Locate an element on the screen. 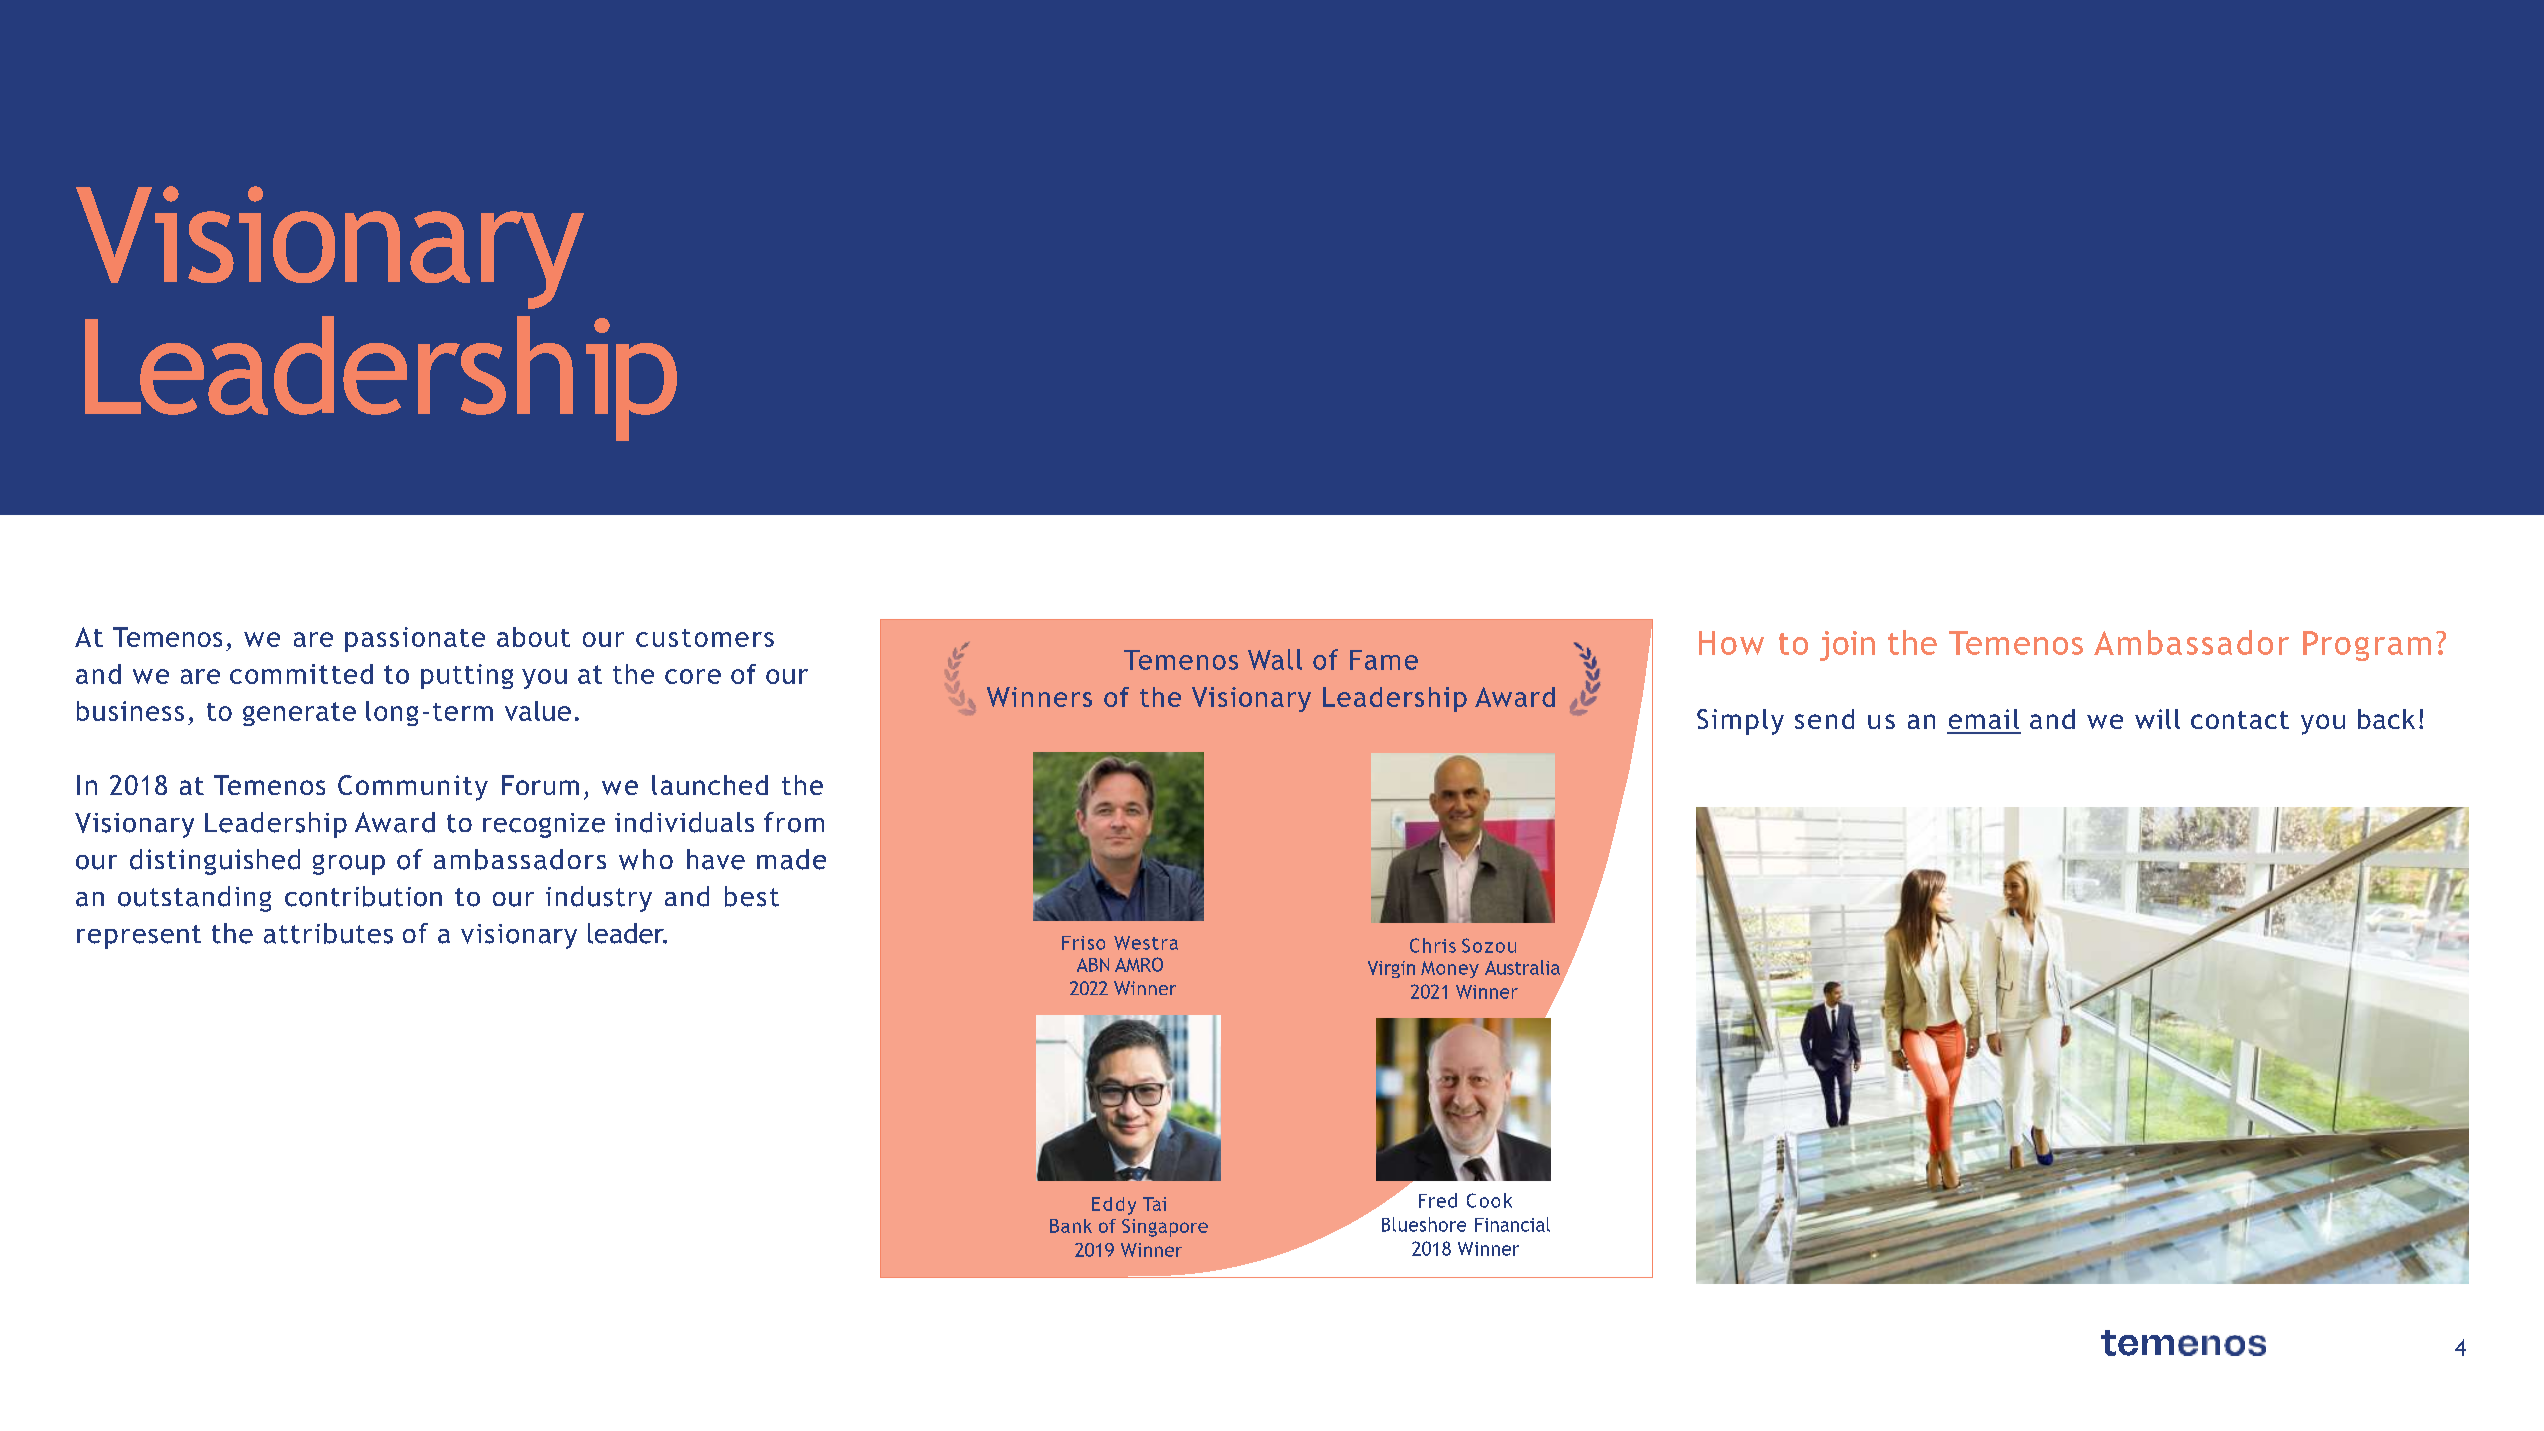 The image size is (2544, 1431). passionate is located at coordinates (415, 639).
